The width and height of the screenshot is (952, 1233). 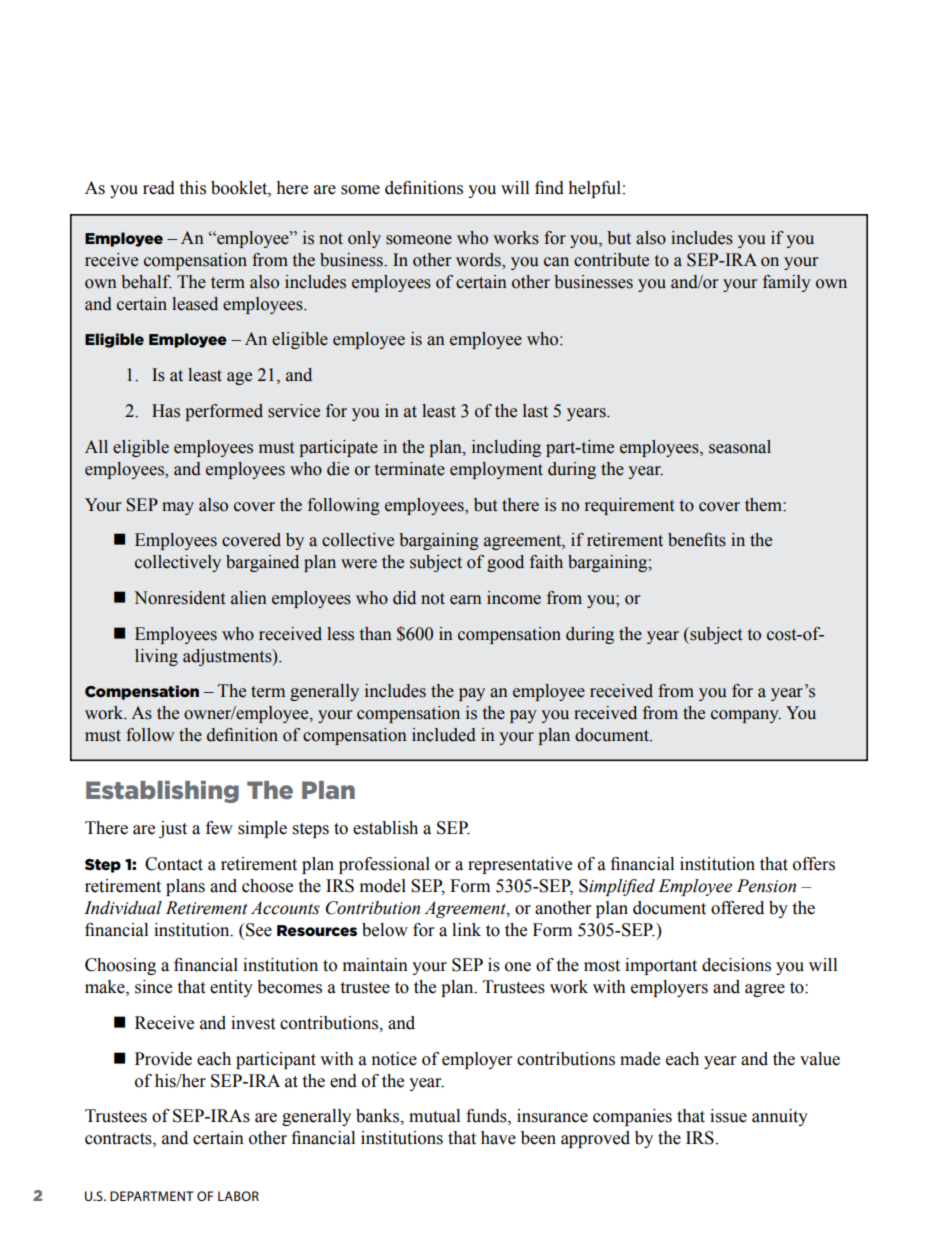 What do you see at coordinates (787, 283) in the screenshot?
I see `family` at bounding box center [787, 283].
